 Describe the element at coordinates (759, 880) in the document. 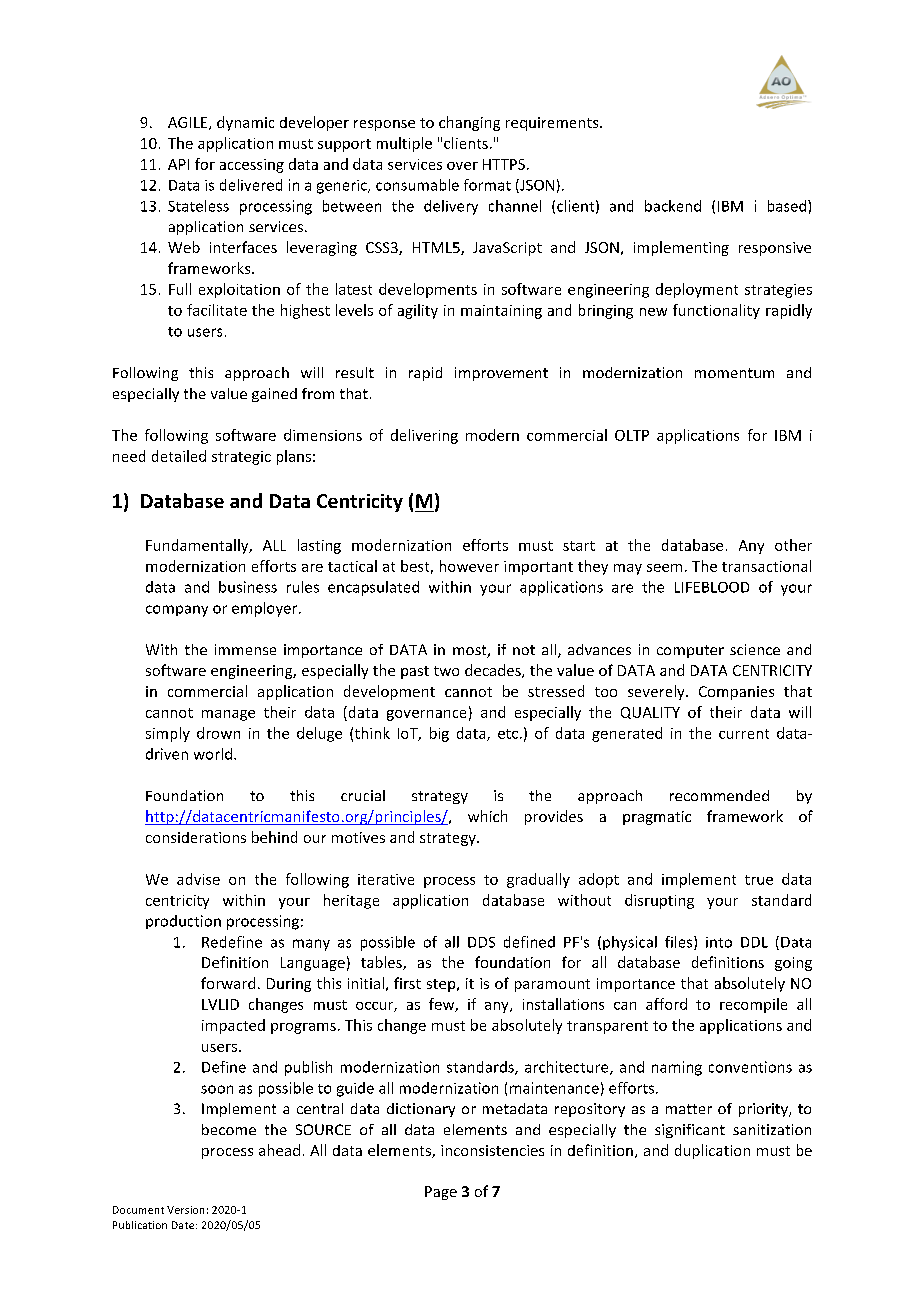

I see `true` at that location.
